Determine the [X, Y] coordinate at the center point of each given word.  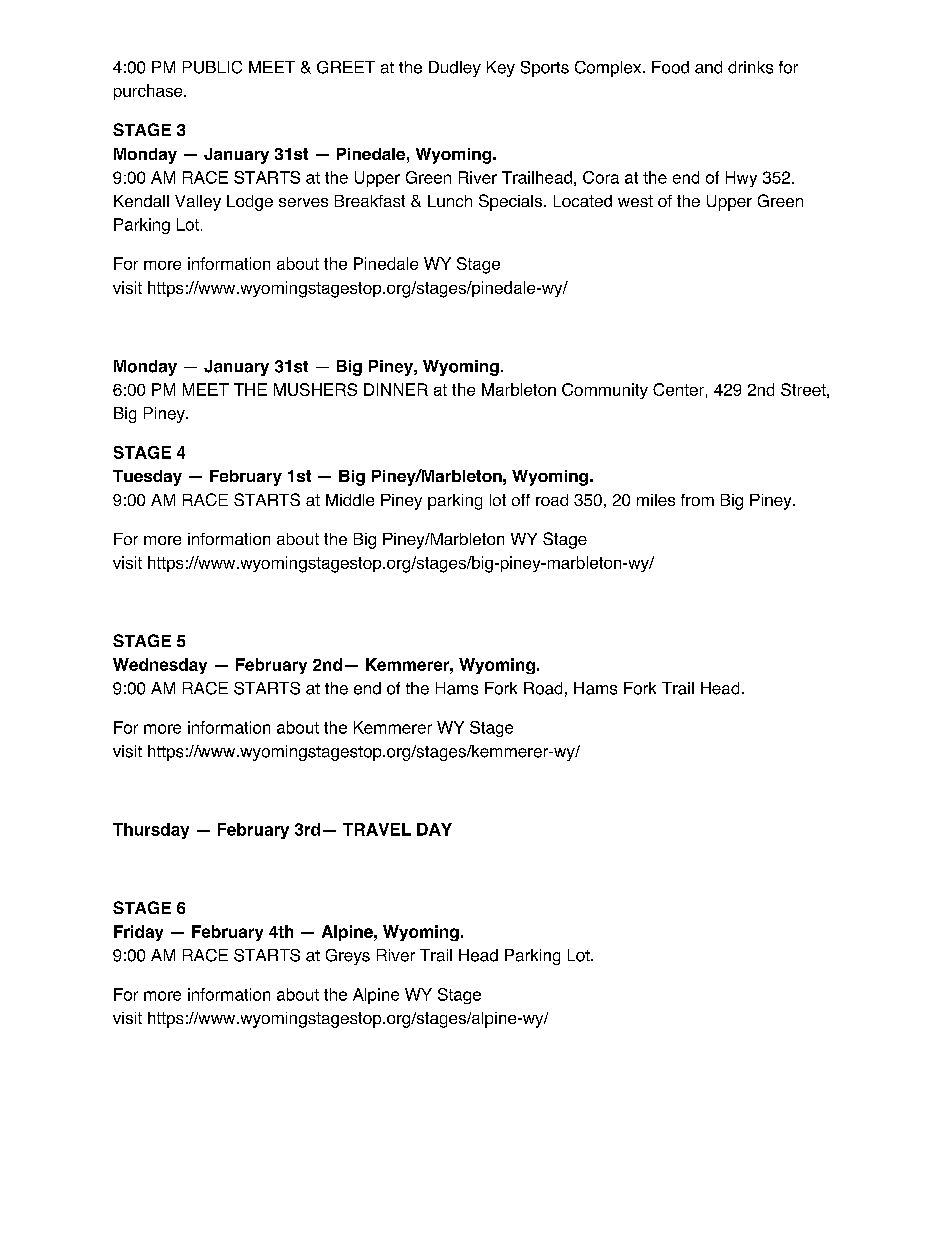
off [521, 500]
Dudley [455, 69]
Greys [348, 957]
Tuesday [147, 478]
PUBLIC [212, 67]
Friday [138, 933]
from [697, 500]
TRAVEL [377, 829]
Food [670, 67]
